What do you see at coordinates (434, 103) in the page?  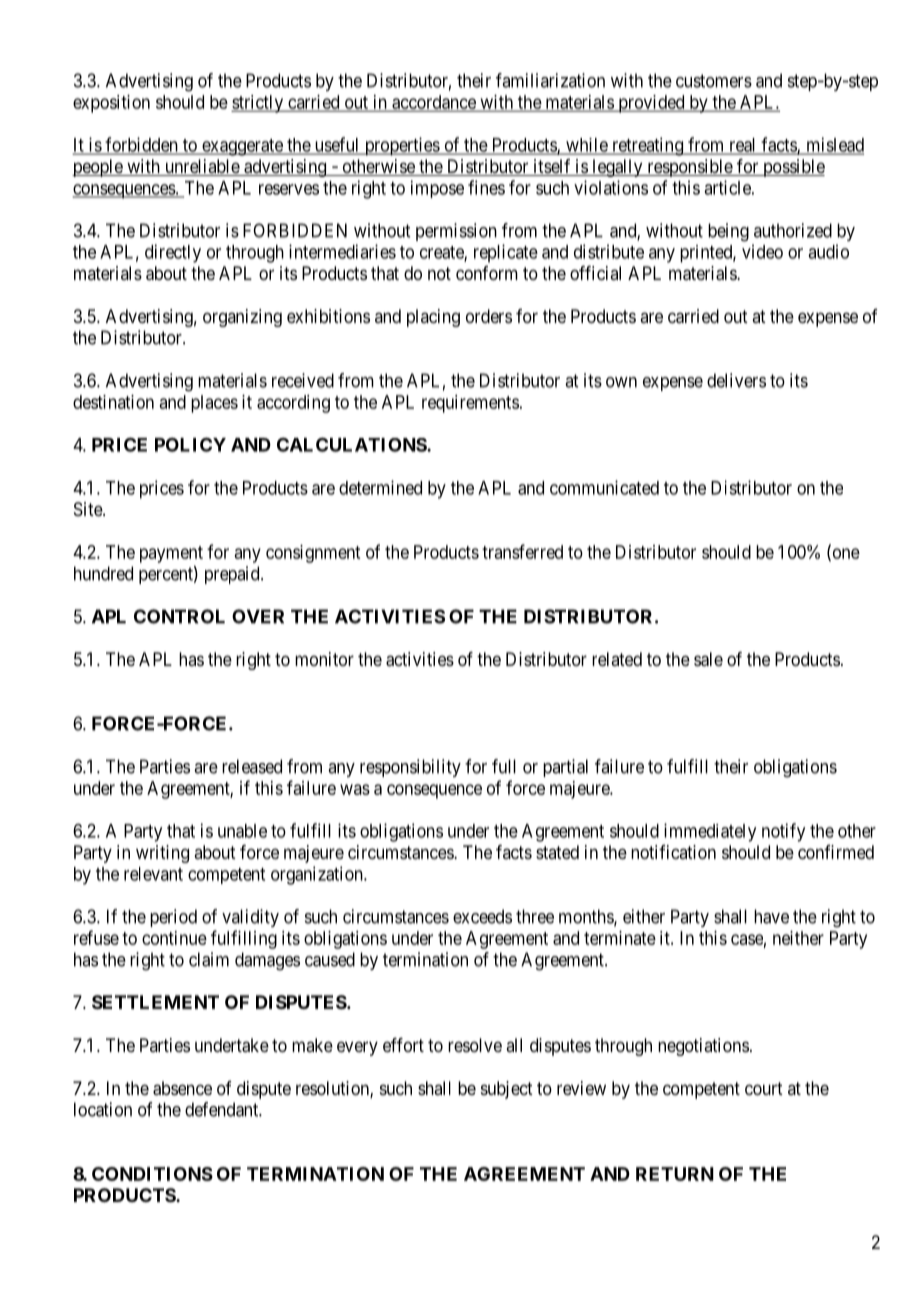 I see `accordance` at bounding box center [434, 103].
